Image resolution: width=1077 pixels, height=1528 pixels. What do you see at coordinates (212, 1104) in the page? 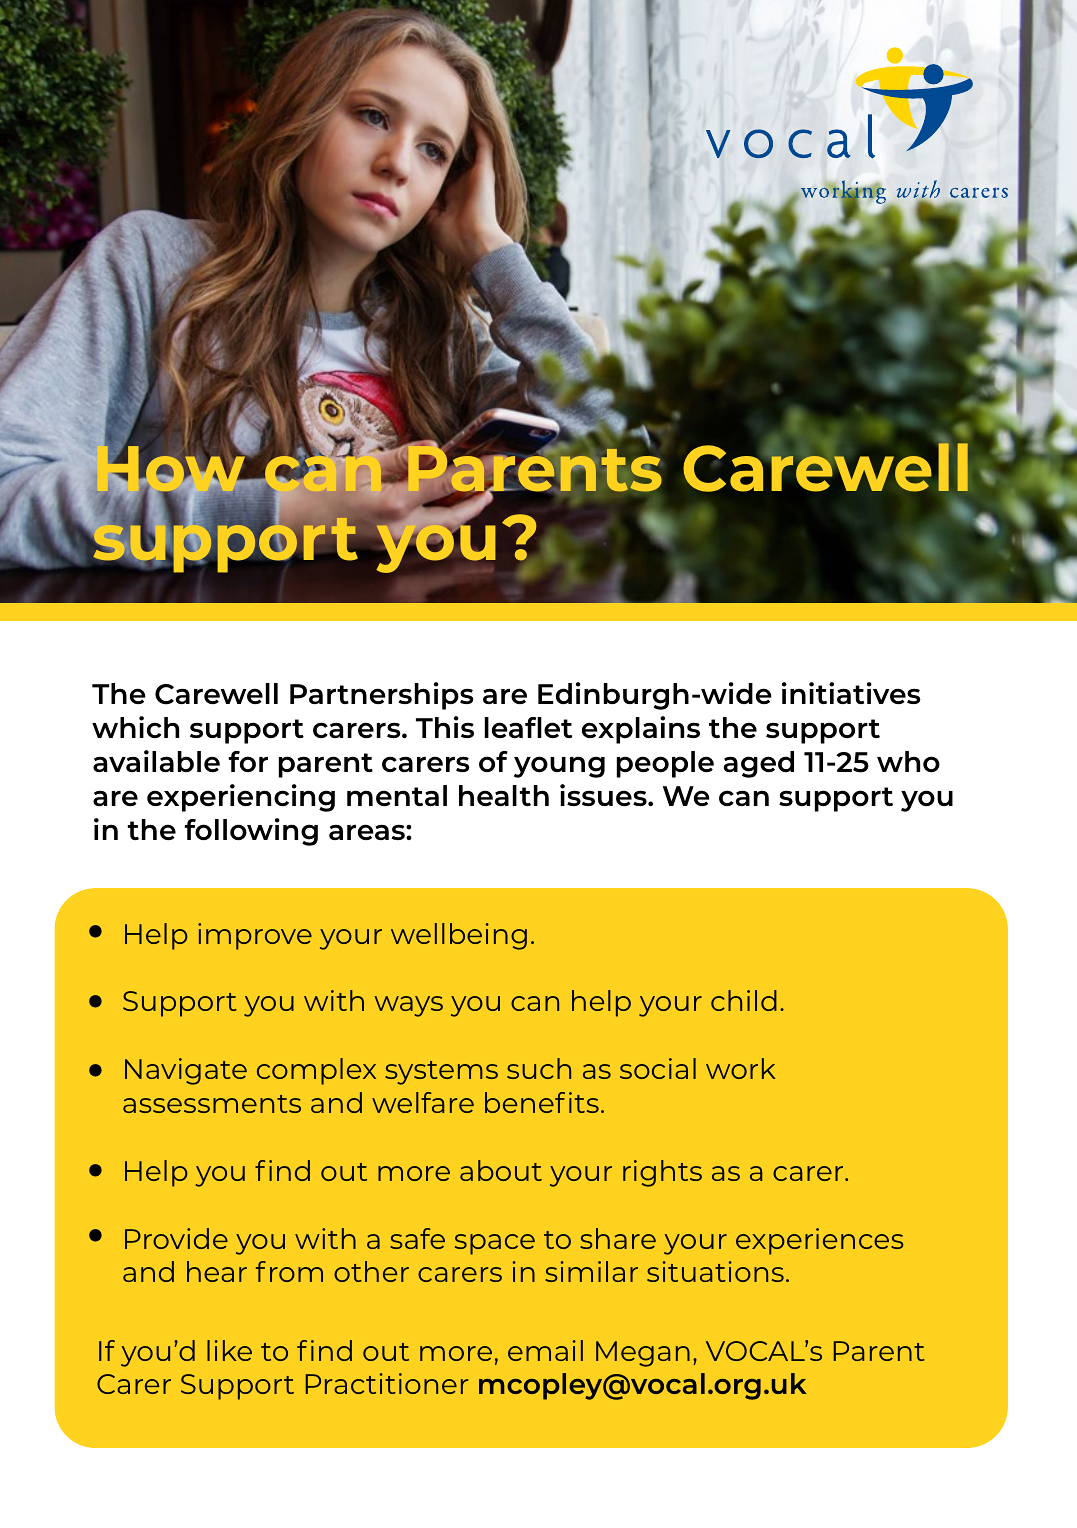
I see `assessments` at bounding box center [212, 1104].
